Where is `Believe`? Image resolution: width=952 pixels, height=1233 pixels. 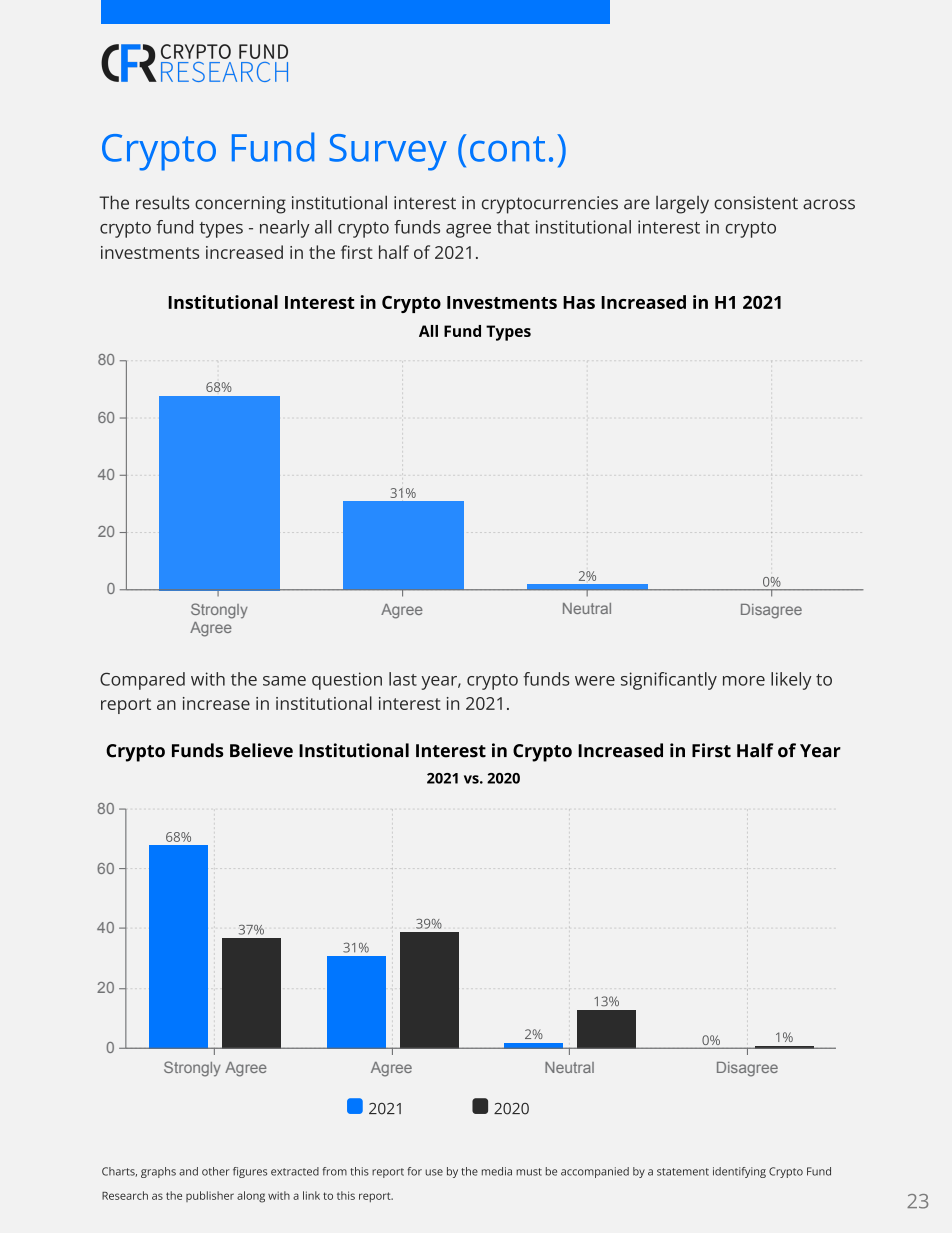 Believe is located at coordinates (261, 750).
